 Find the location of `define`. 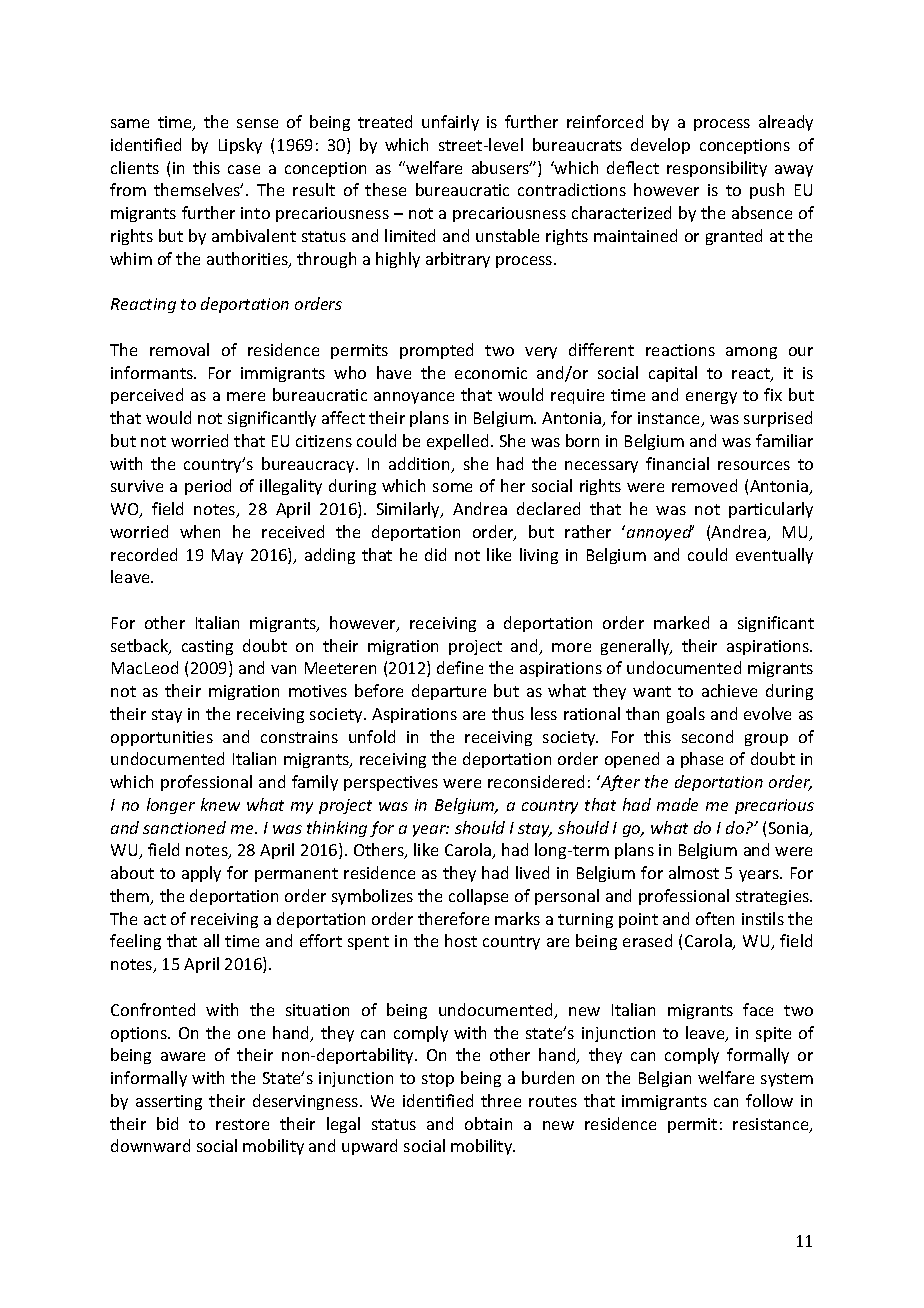

define is located at coordinates (460, 667).
